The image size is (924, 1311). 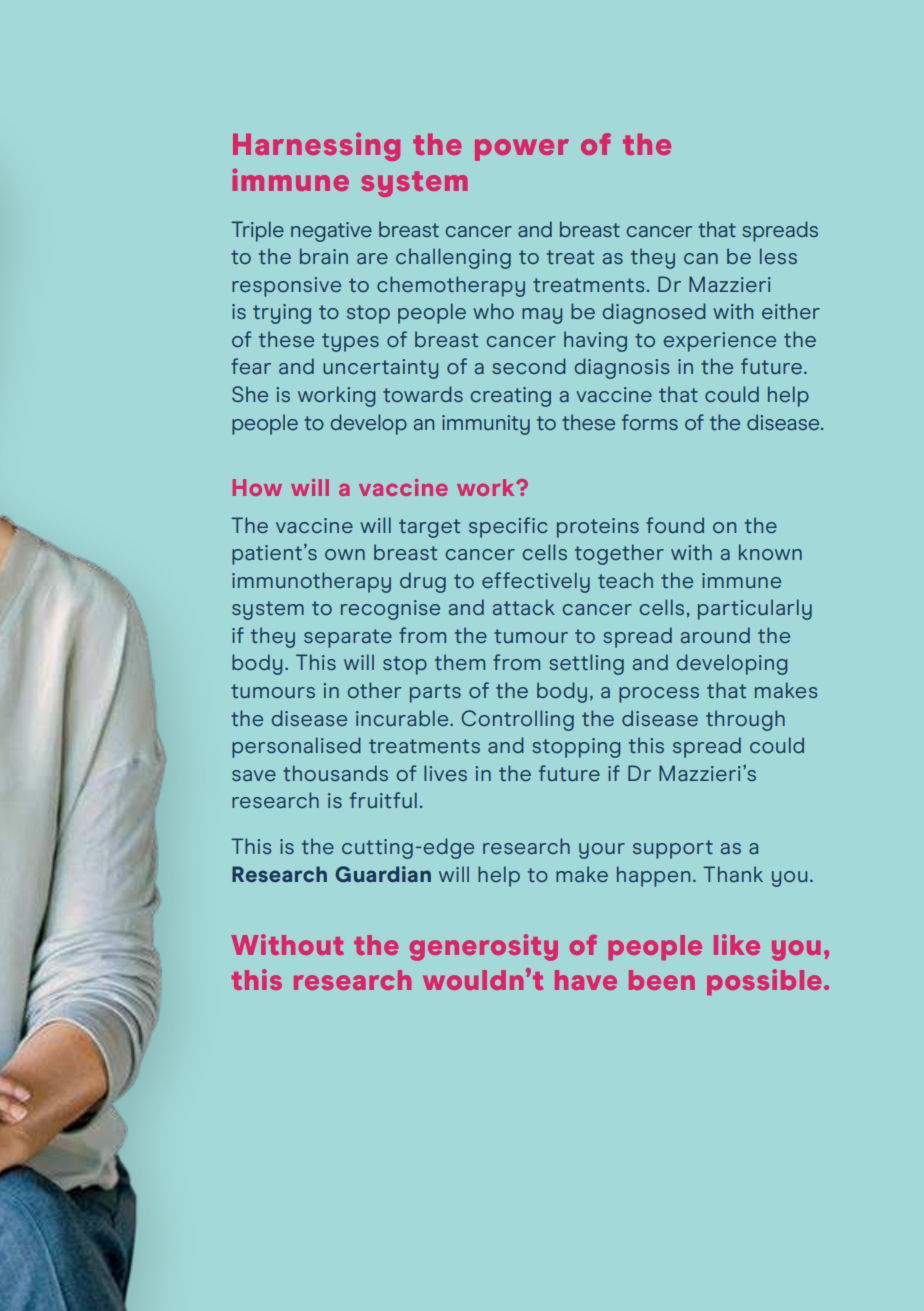 I want to click on Harnessing, so click(x=316, y=146).
